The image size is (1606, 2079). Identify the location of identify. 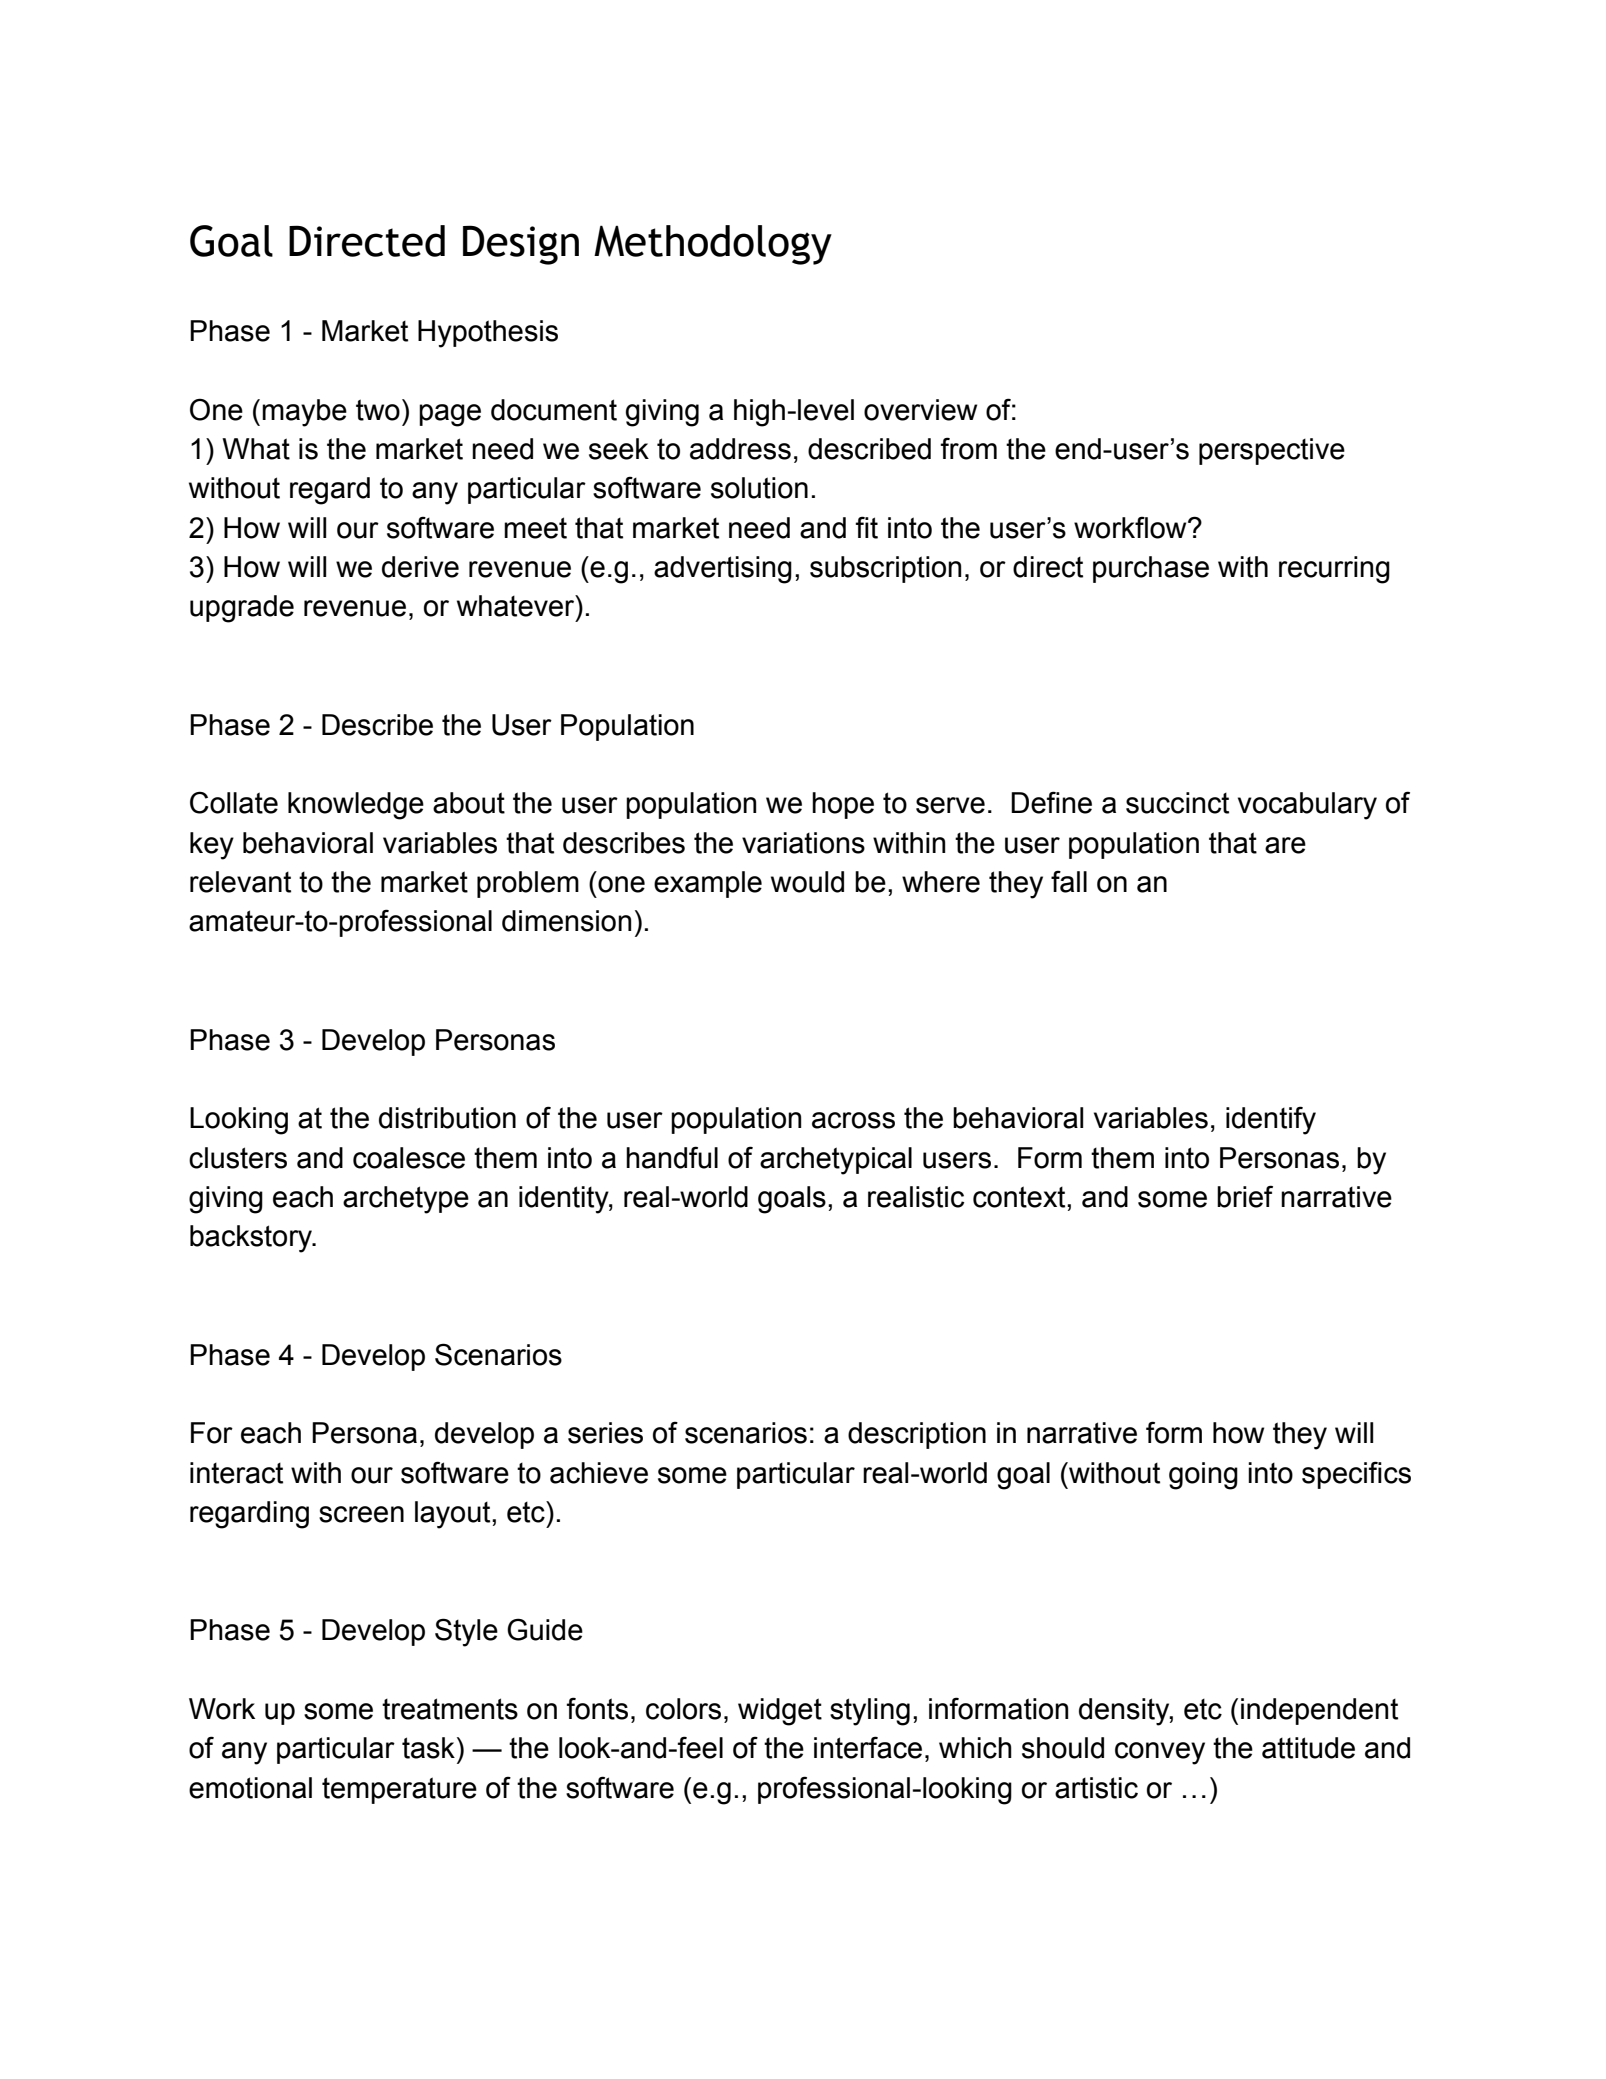
(1271, 1120).
